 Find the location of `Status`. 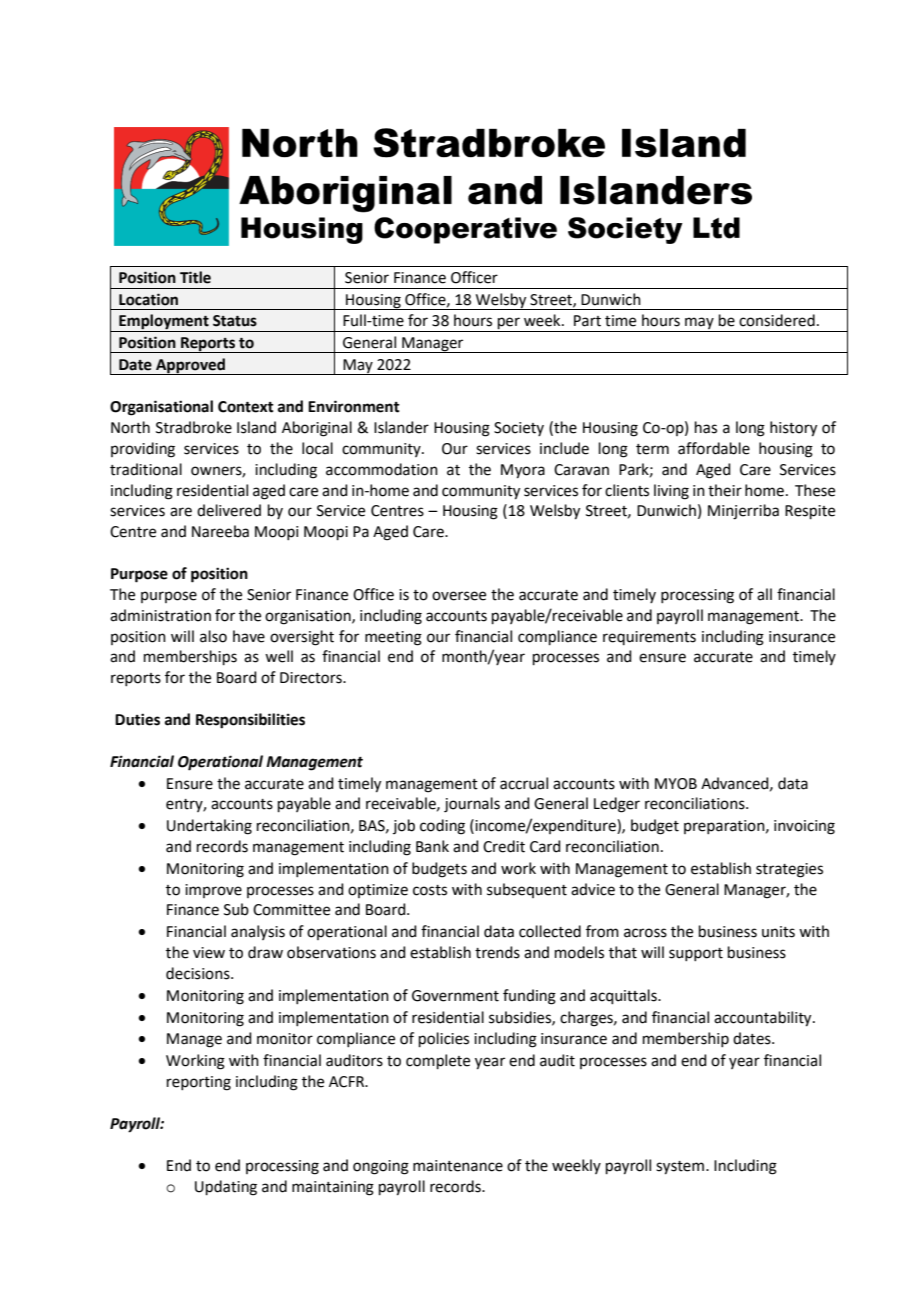

Status is located at coordinates (235, 321).
